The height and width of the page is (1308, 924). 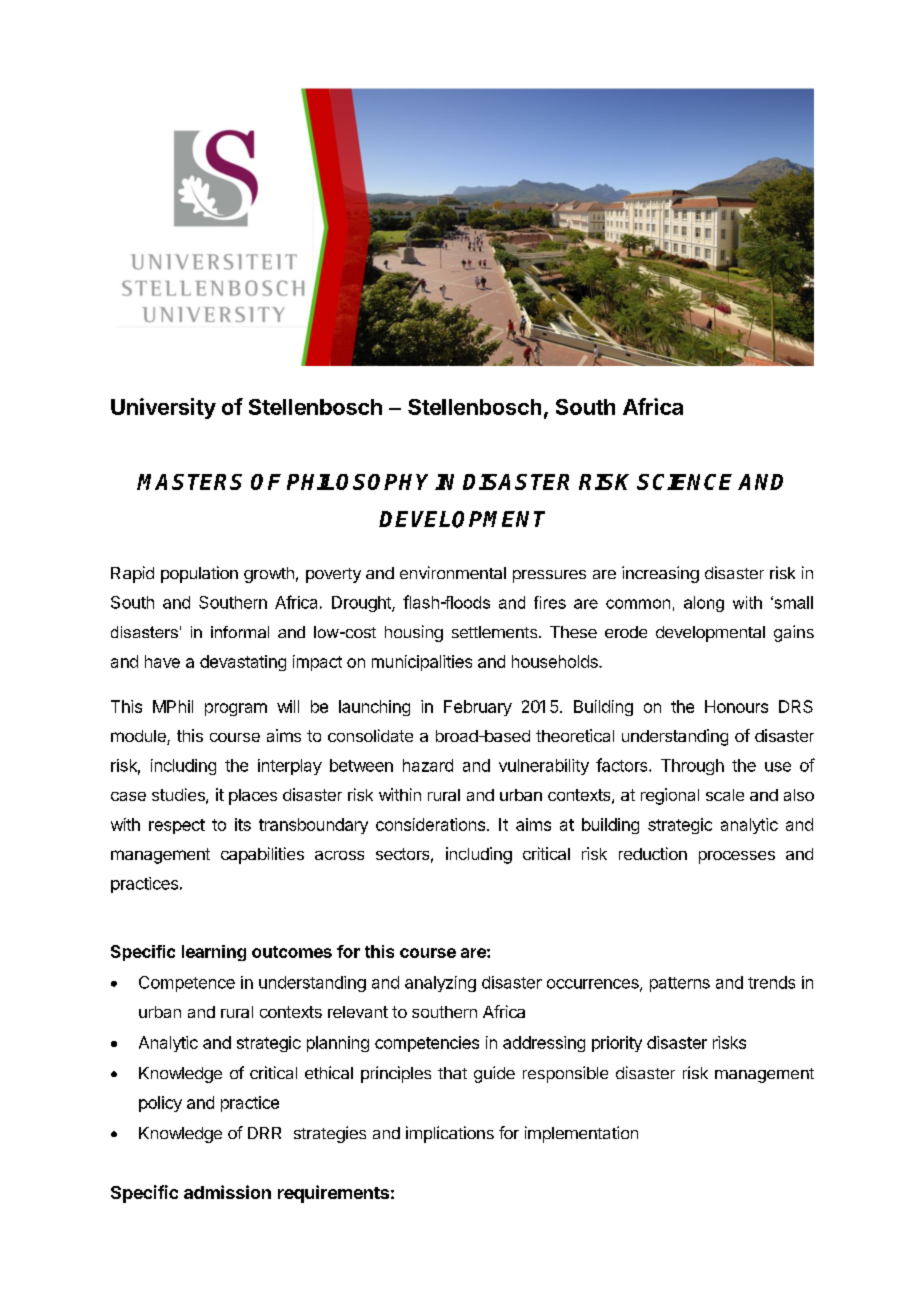 What do you see at coordinates (227, 1192) in the page?
I see `admission` at bounding box center [227, 1192].
